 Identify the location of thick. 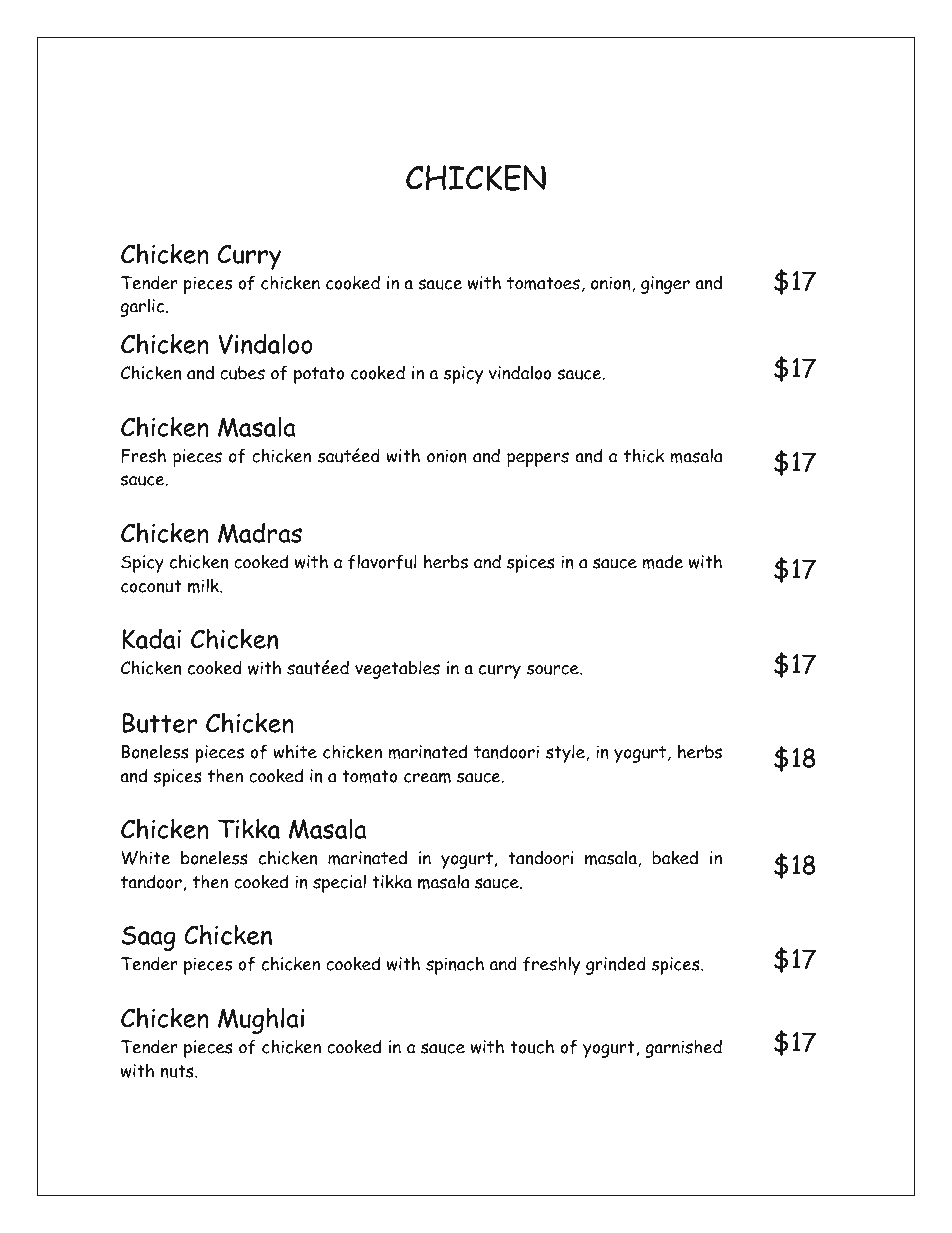
(644, 455).
